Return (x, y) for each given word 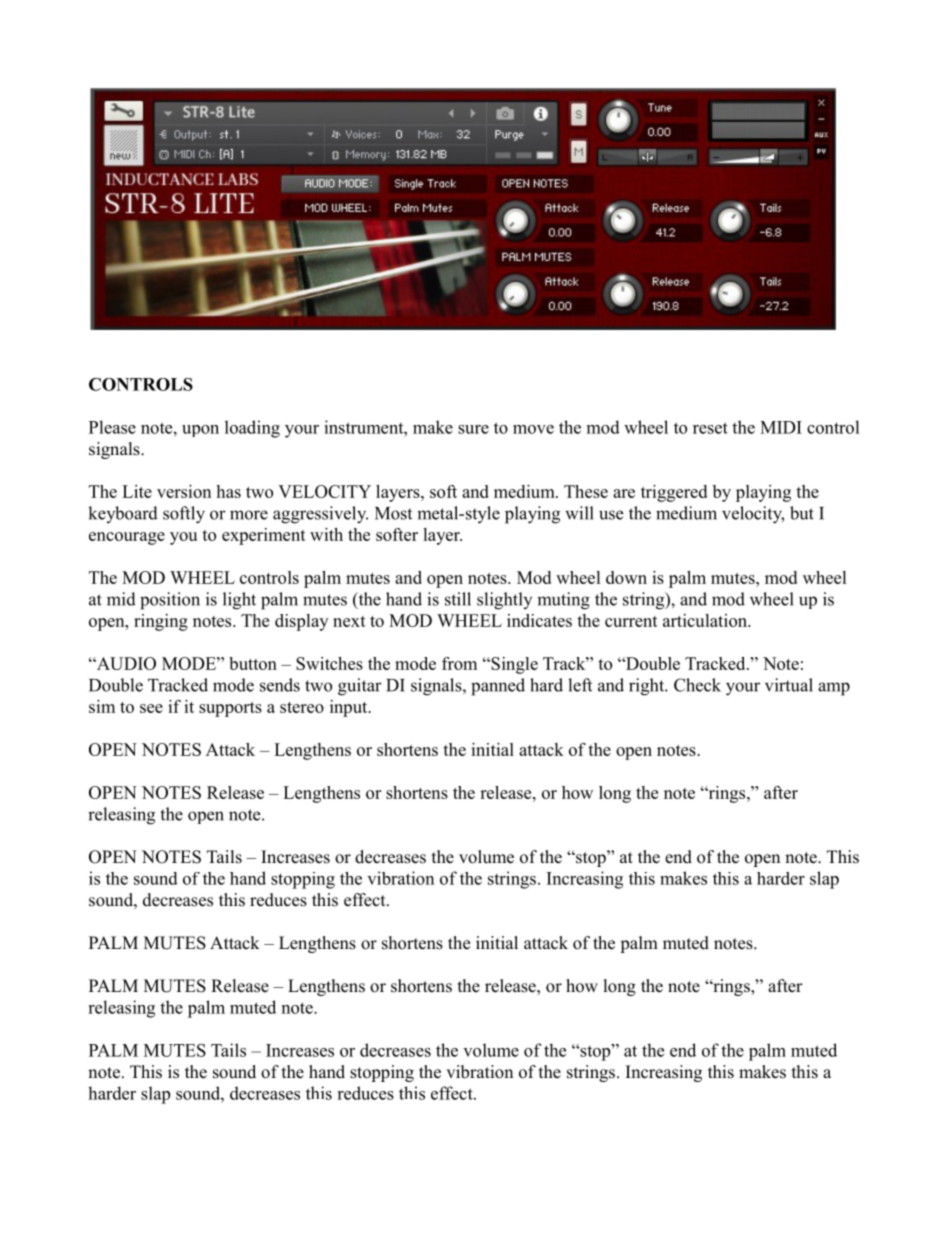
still (458, 599)
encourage (127, 538)
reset (710, 428)
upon (200, 431)
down (626, 577)
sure (473, 429)
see (151, 708)
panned (498, 687)
